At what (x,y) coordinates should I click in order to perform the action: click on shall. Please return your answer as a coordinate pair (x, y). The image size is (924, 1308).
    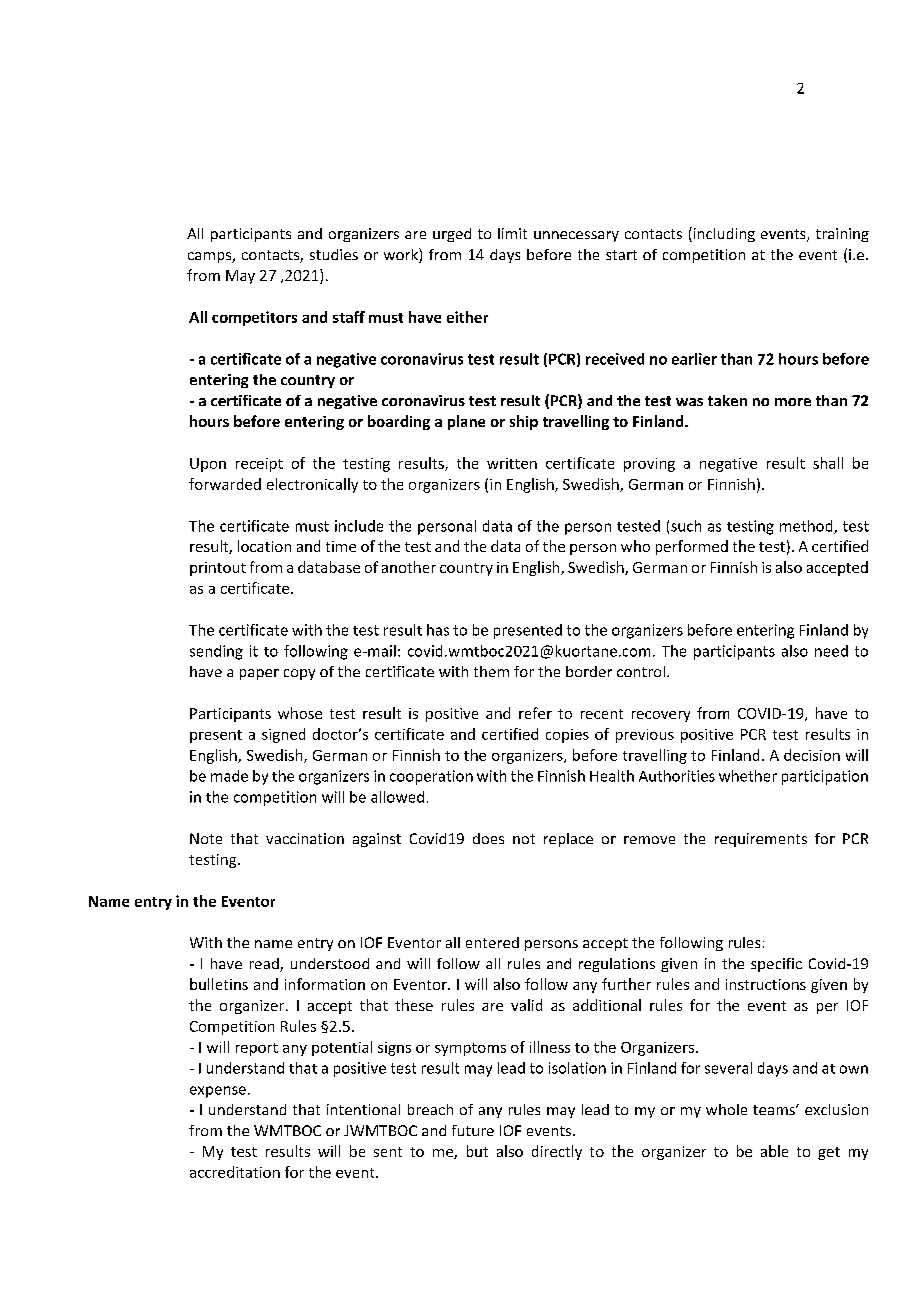
    Looking at the image, I should click on (828, 463).
